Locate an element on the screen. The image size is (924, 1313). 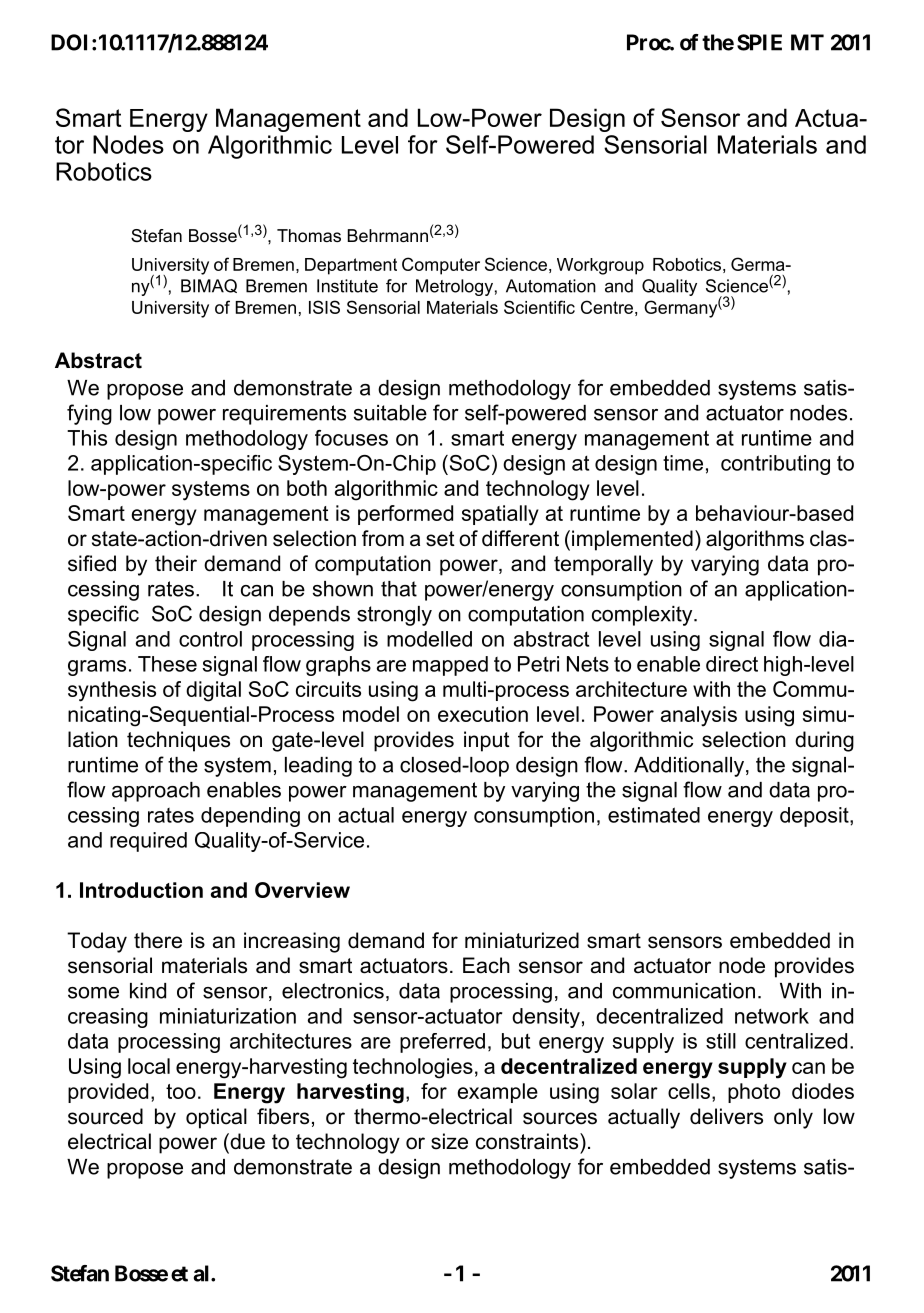
their is located at coordinates (176, 563).
